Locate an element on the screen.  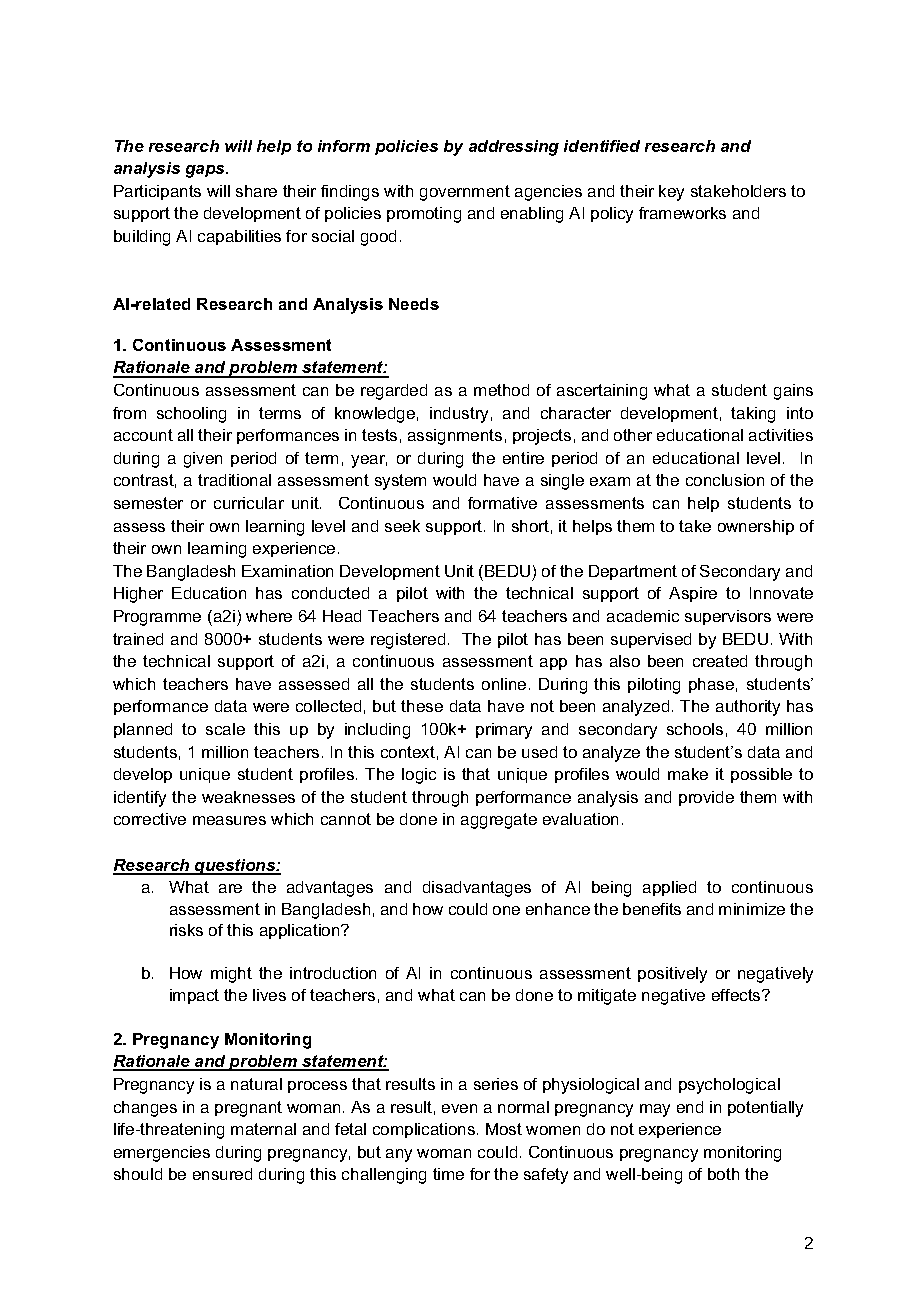
Programme is located at coordinates (157, 618).
